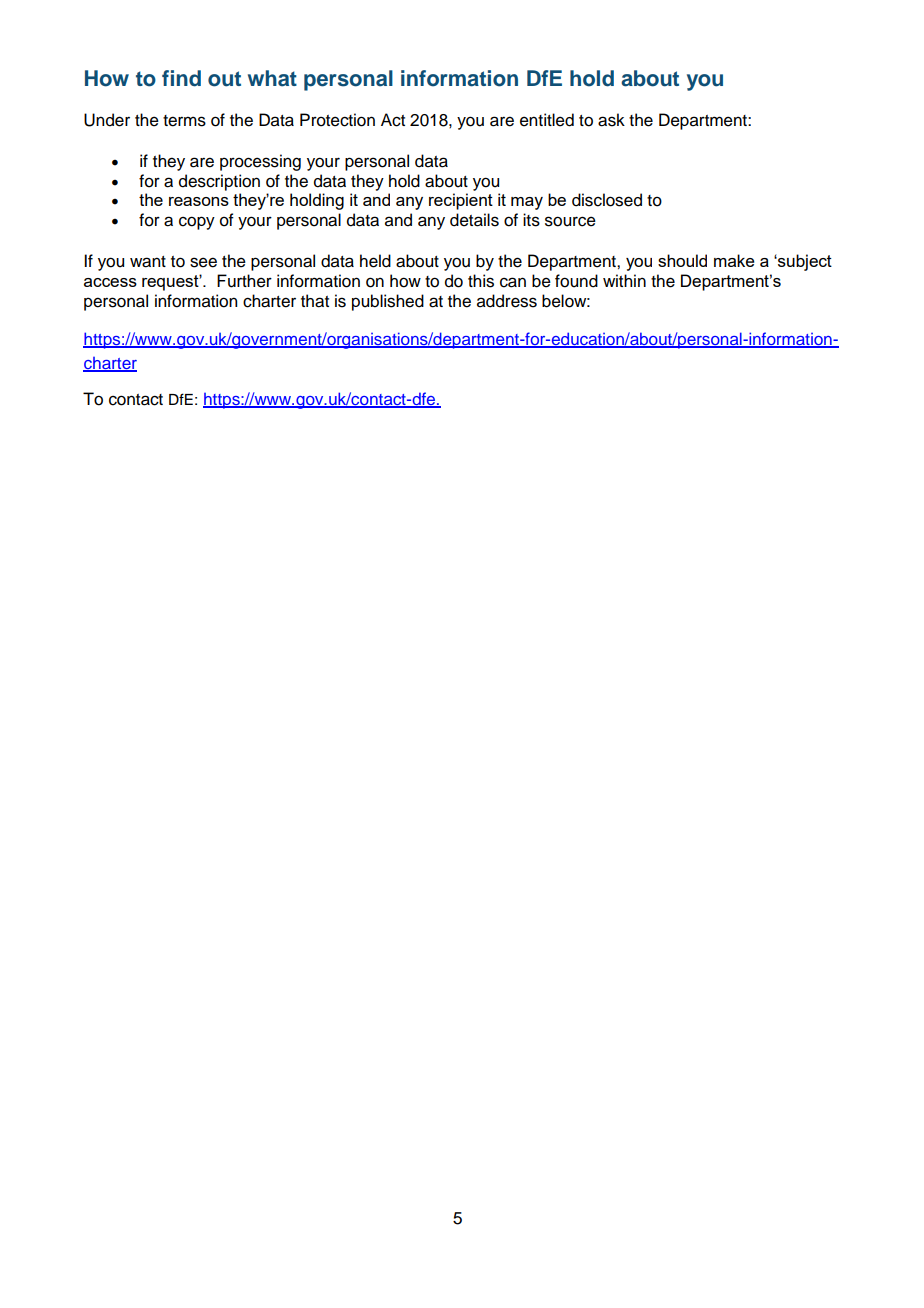 The width and height of the screenshot is (924, 1308). Describe the element at coordinates (507, 301) in the screenshot. I see `address` at that location.
